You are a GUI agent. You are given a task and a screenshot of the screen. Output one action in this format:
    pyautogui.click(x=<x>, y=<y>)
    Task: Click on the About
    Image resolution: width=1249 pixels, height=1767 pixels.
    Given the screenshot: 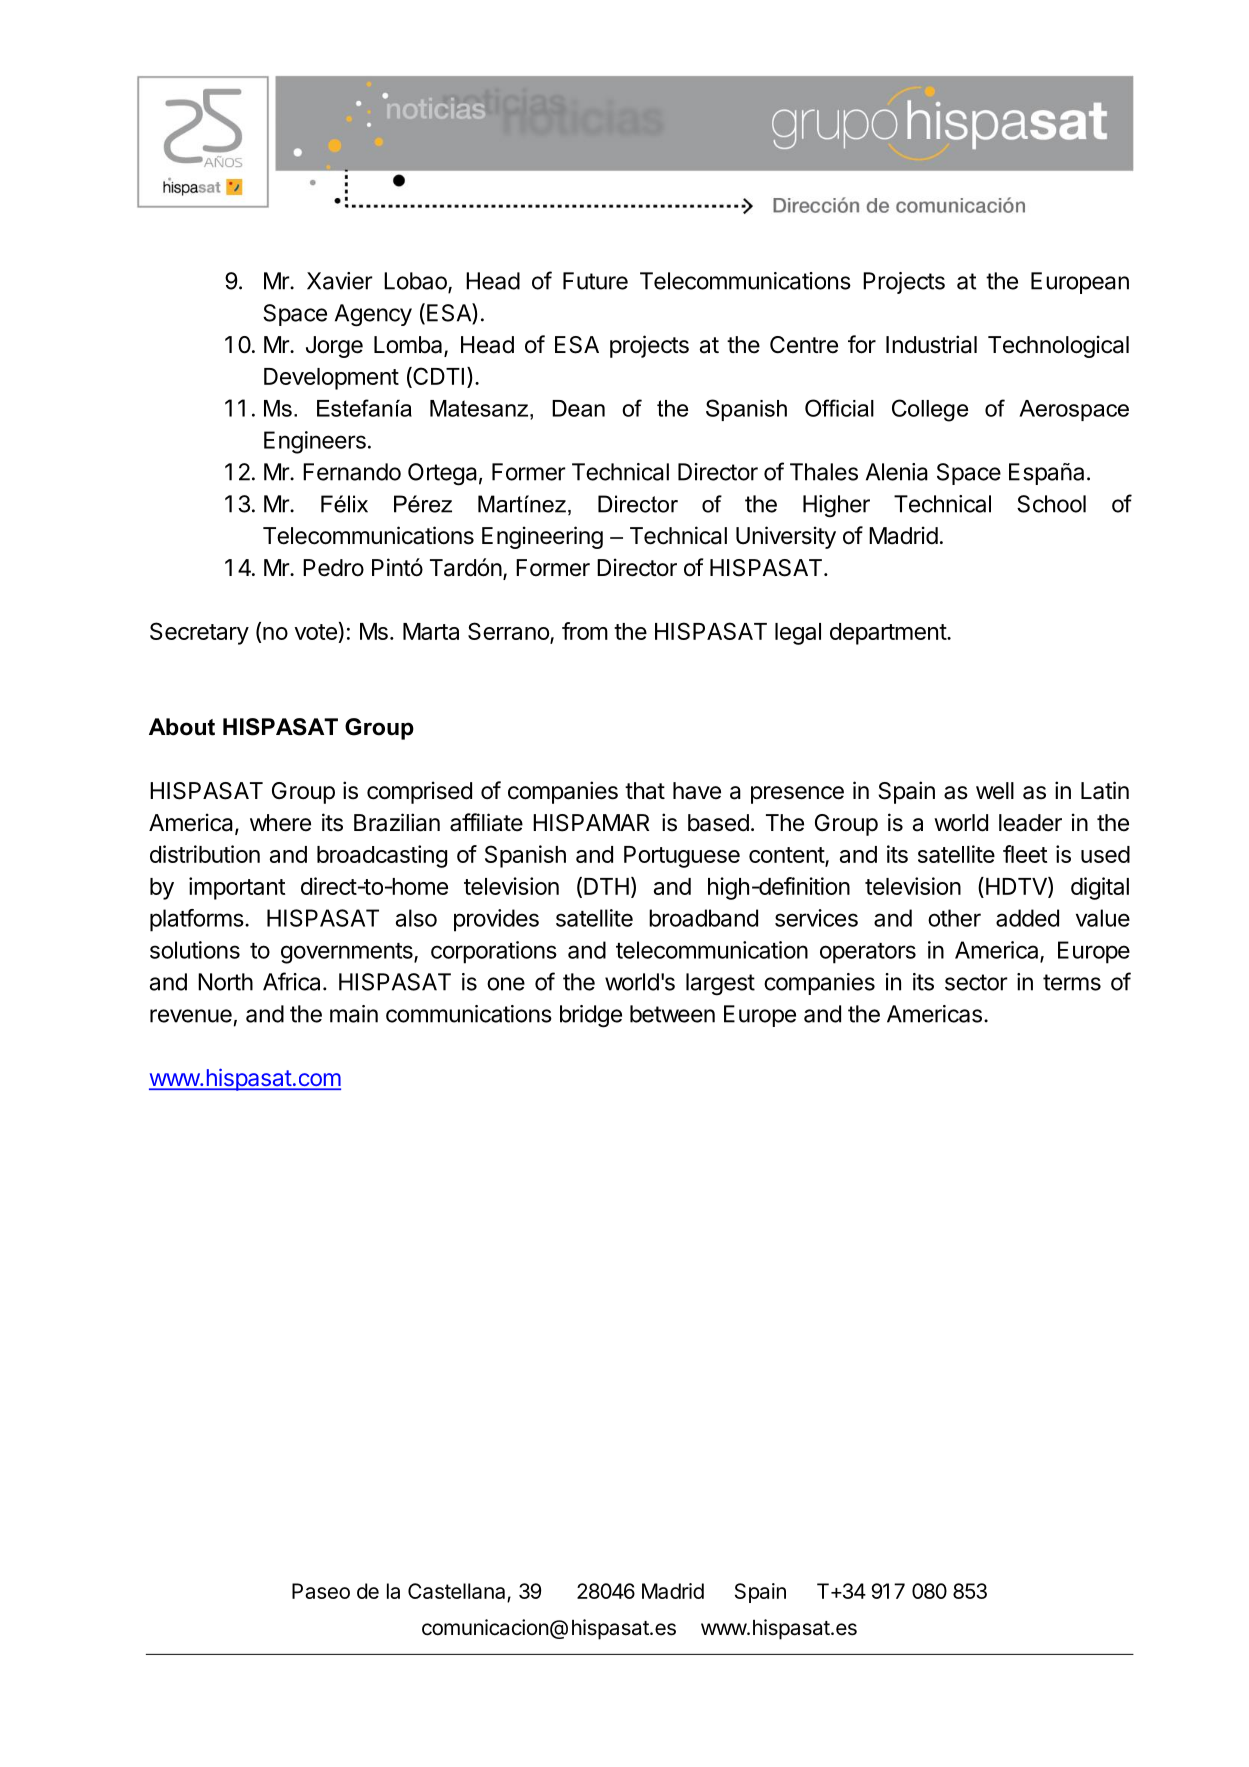 What is the action you would take?
    pyautogui.click(x=182, y=727)
